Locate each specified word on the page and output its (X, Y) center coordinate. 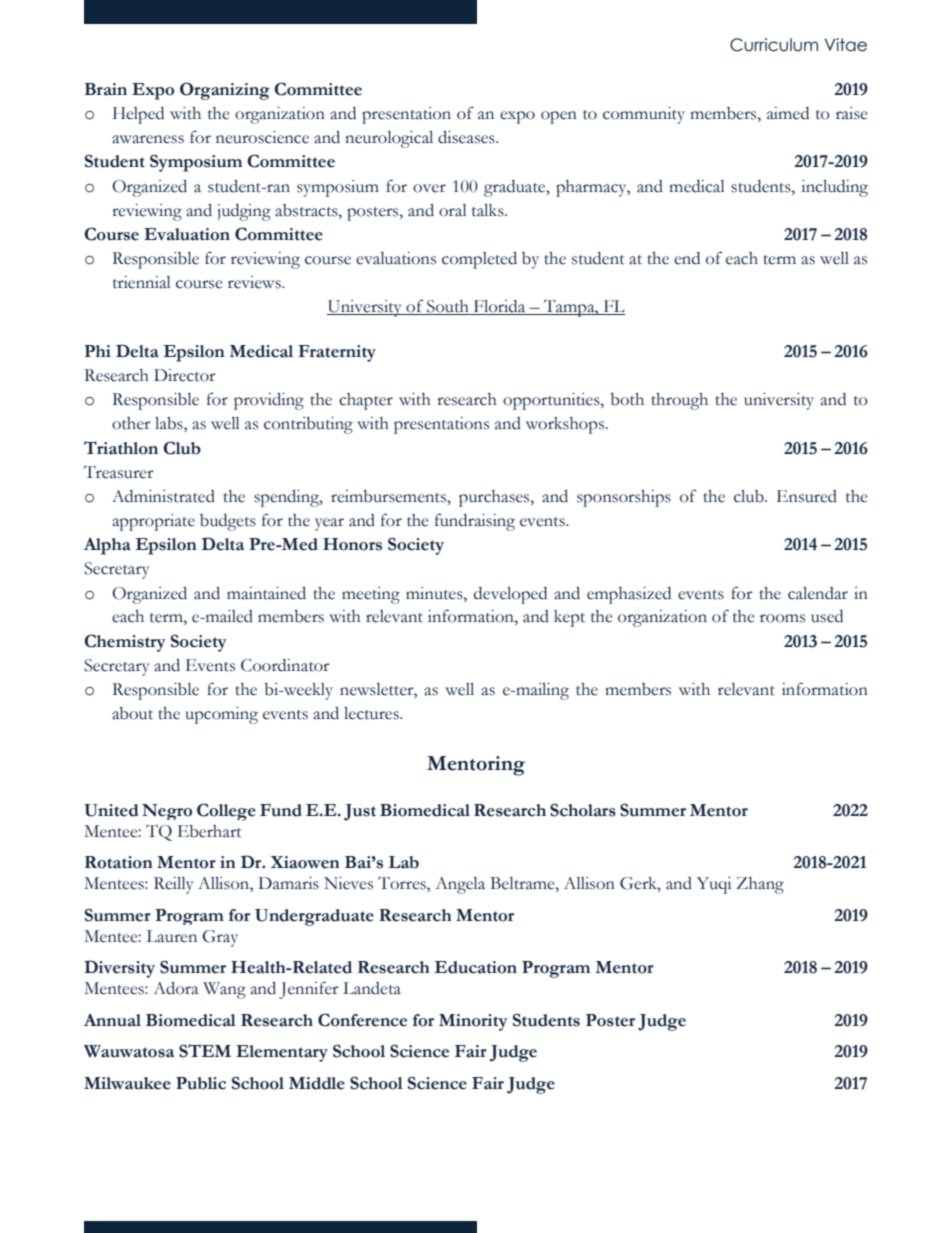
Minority (473, 1022)
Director (185, 375)
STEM (205, 1051)
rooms (782, 618)
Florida (500, 307)
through (679, 401)
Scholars (583, 810)
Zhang (760, 885)
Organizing (225, 91)
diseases (467, 137)
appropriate (153, 522)
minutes (435, 593)
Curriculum (774, 45)
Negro (167, 812)
